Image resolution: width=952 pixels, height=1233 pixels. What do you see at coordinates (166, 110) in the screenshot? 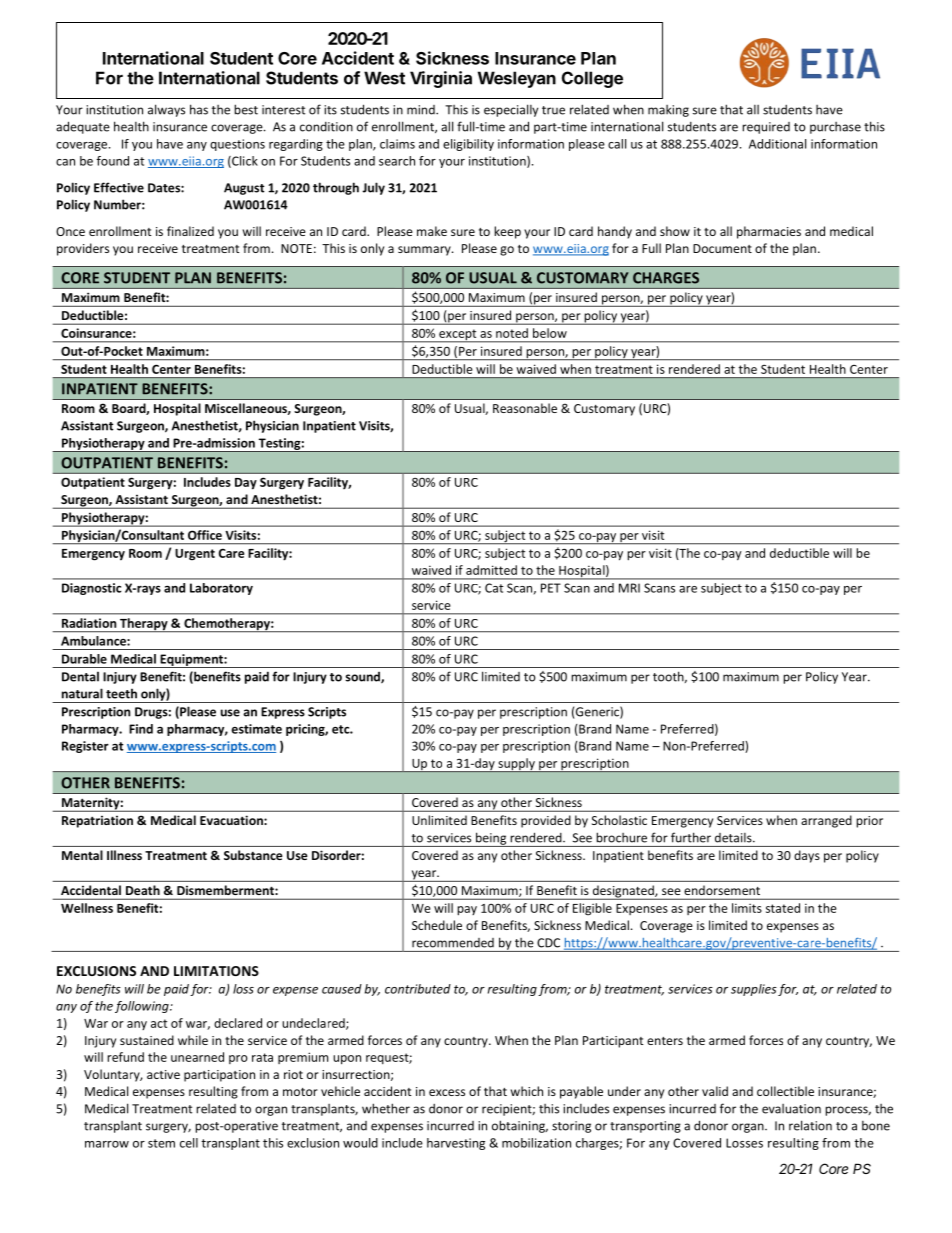
I see `always` at bounding box center [166, 110].
